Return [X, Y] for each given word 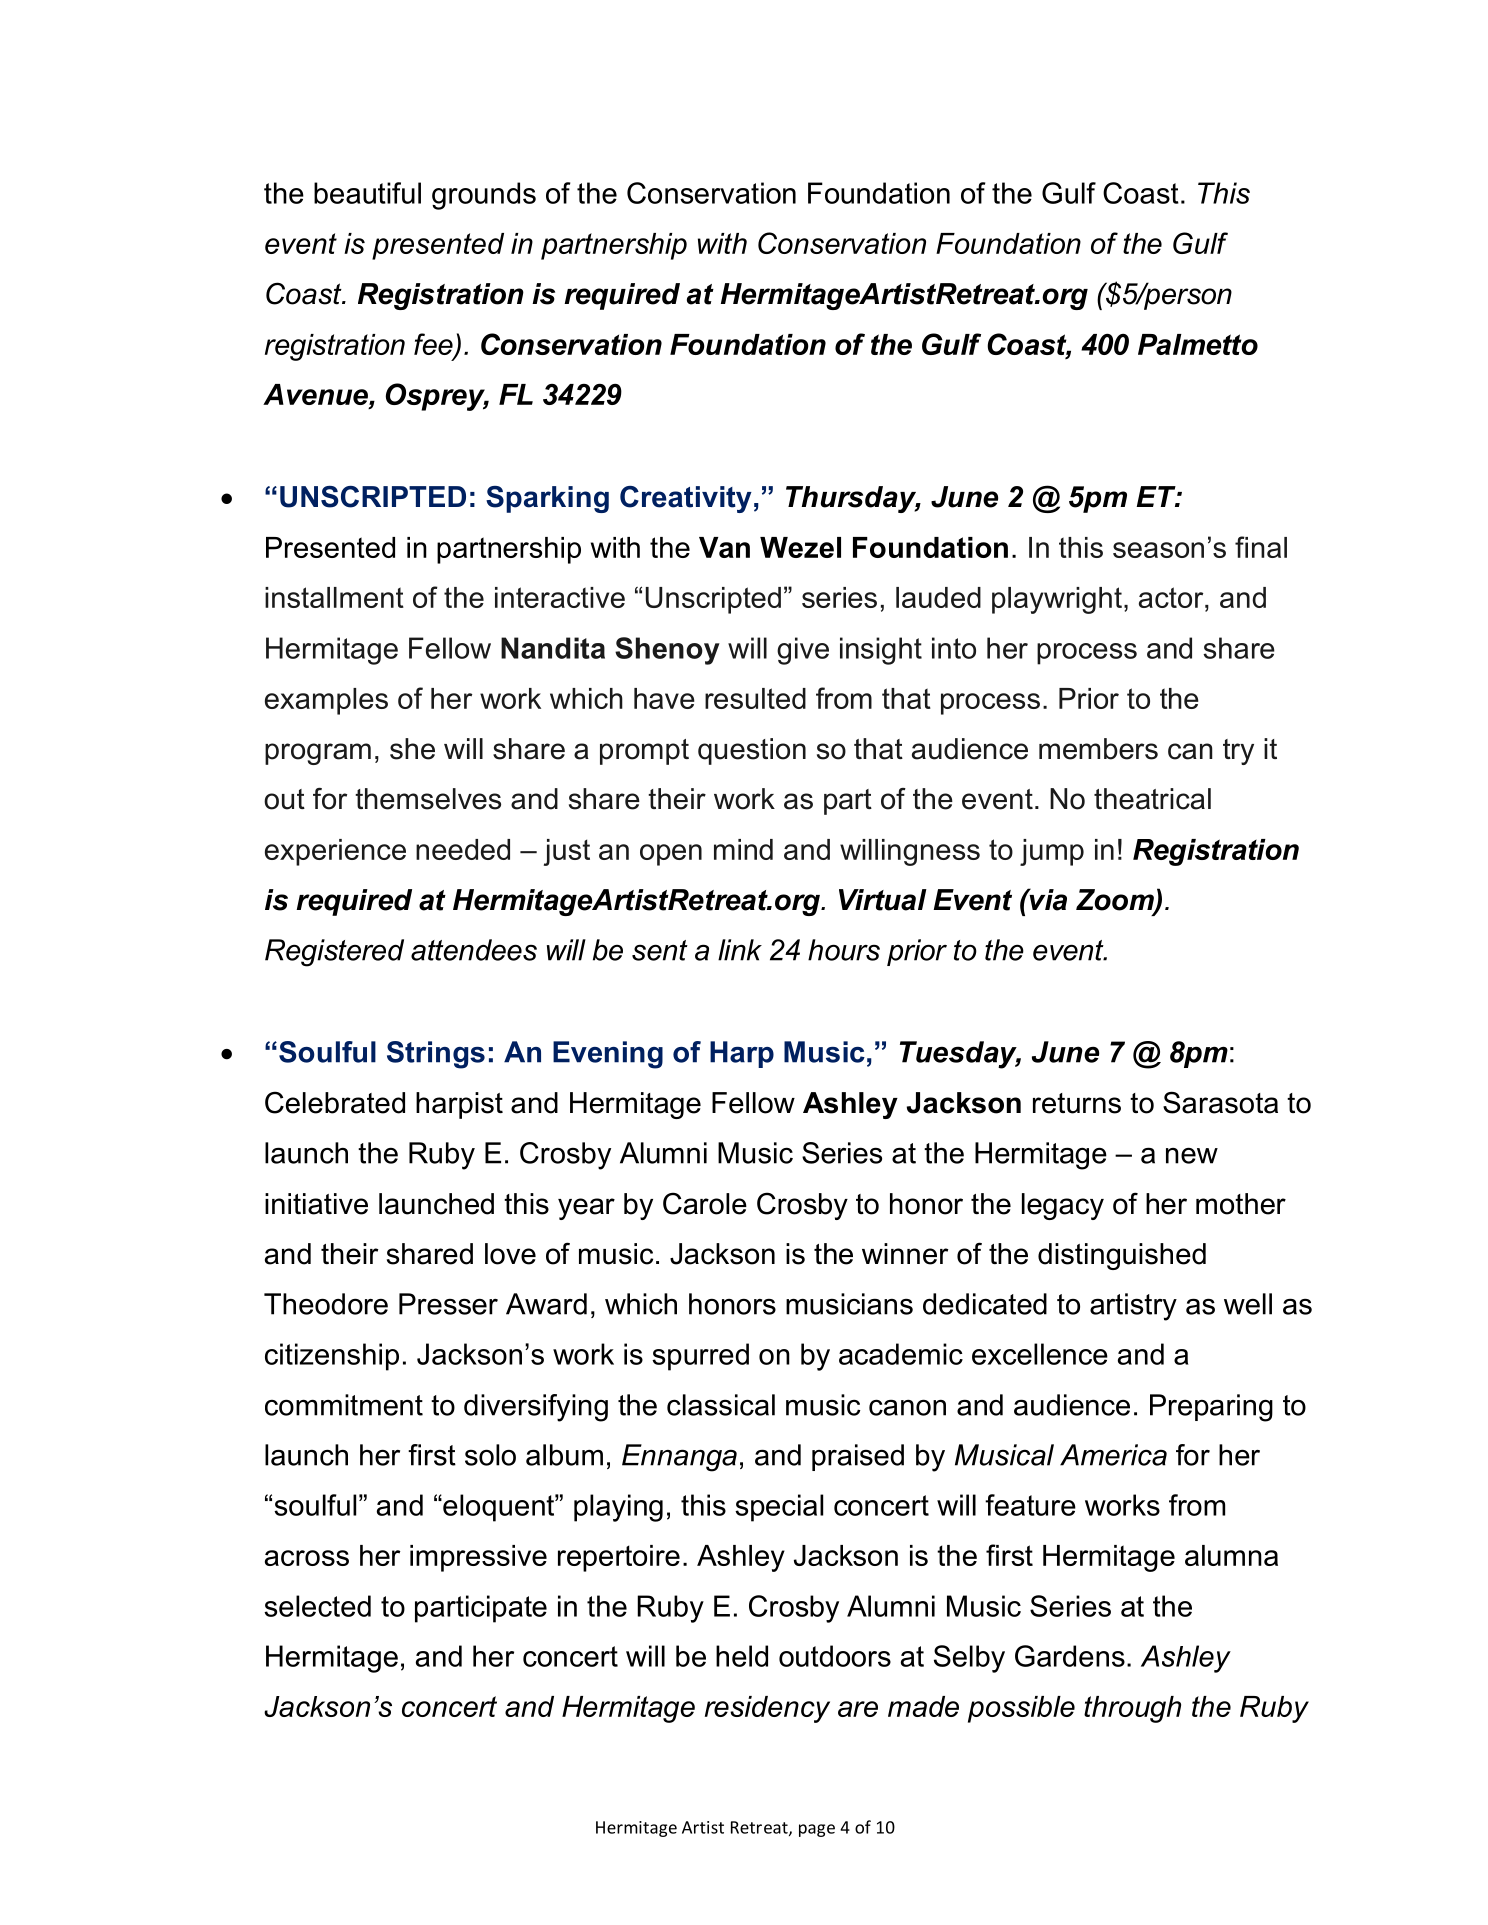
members [1098, 749]
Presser [448, 1304]
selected [317, 1606]
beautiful [367, 193]
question [752, 751]
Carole [705, 1203]
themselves [428, 799]
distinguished [1122, 1256]
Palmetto [1198, 344]
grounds [484, 196]
